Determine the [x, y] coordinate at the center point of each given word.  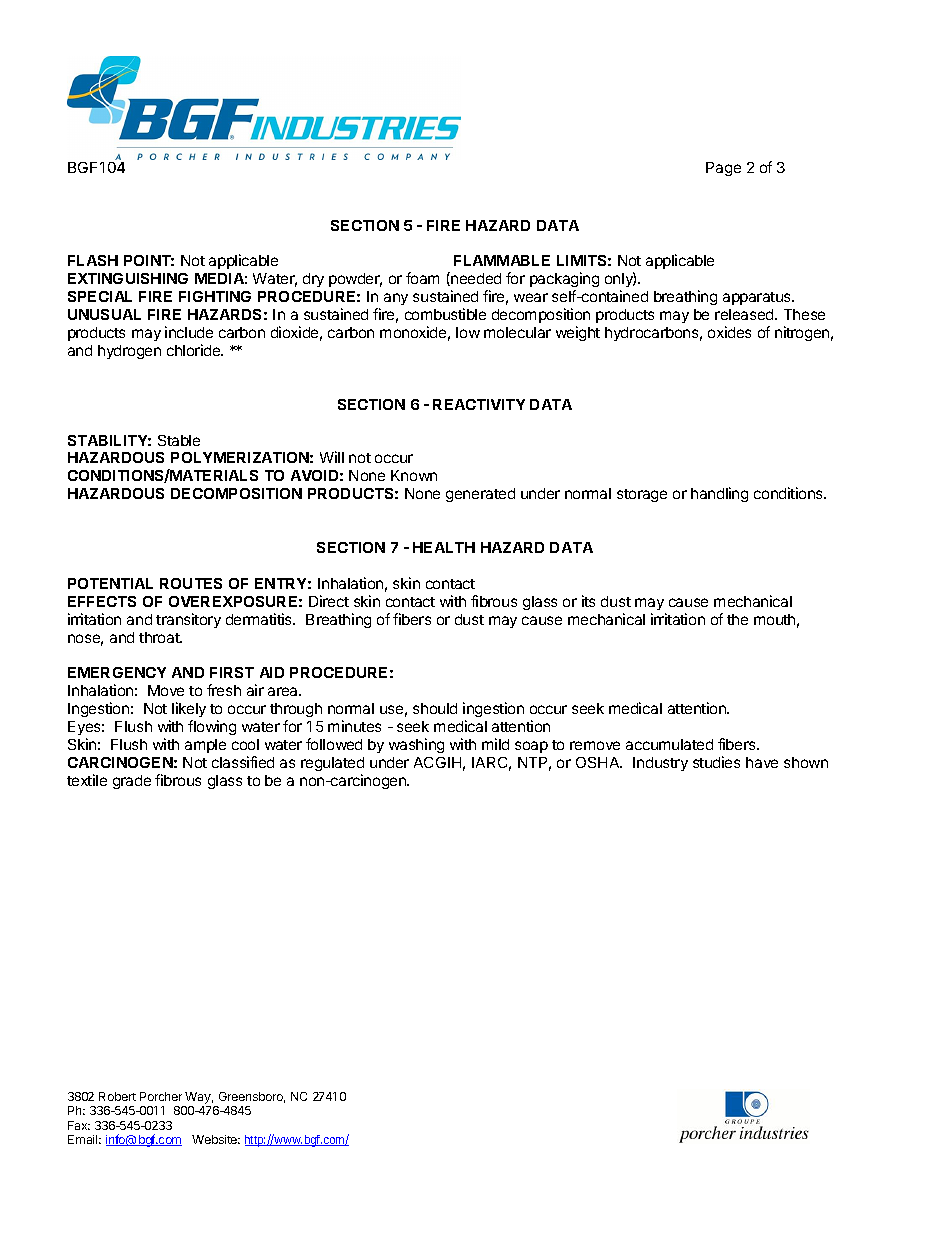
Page [723, 169]
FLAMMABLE [502, 260]
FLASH [93, 260]
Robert [117, 1096]
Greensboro [252, 1097]
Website [216, 1139]
